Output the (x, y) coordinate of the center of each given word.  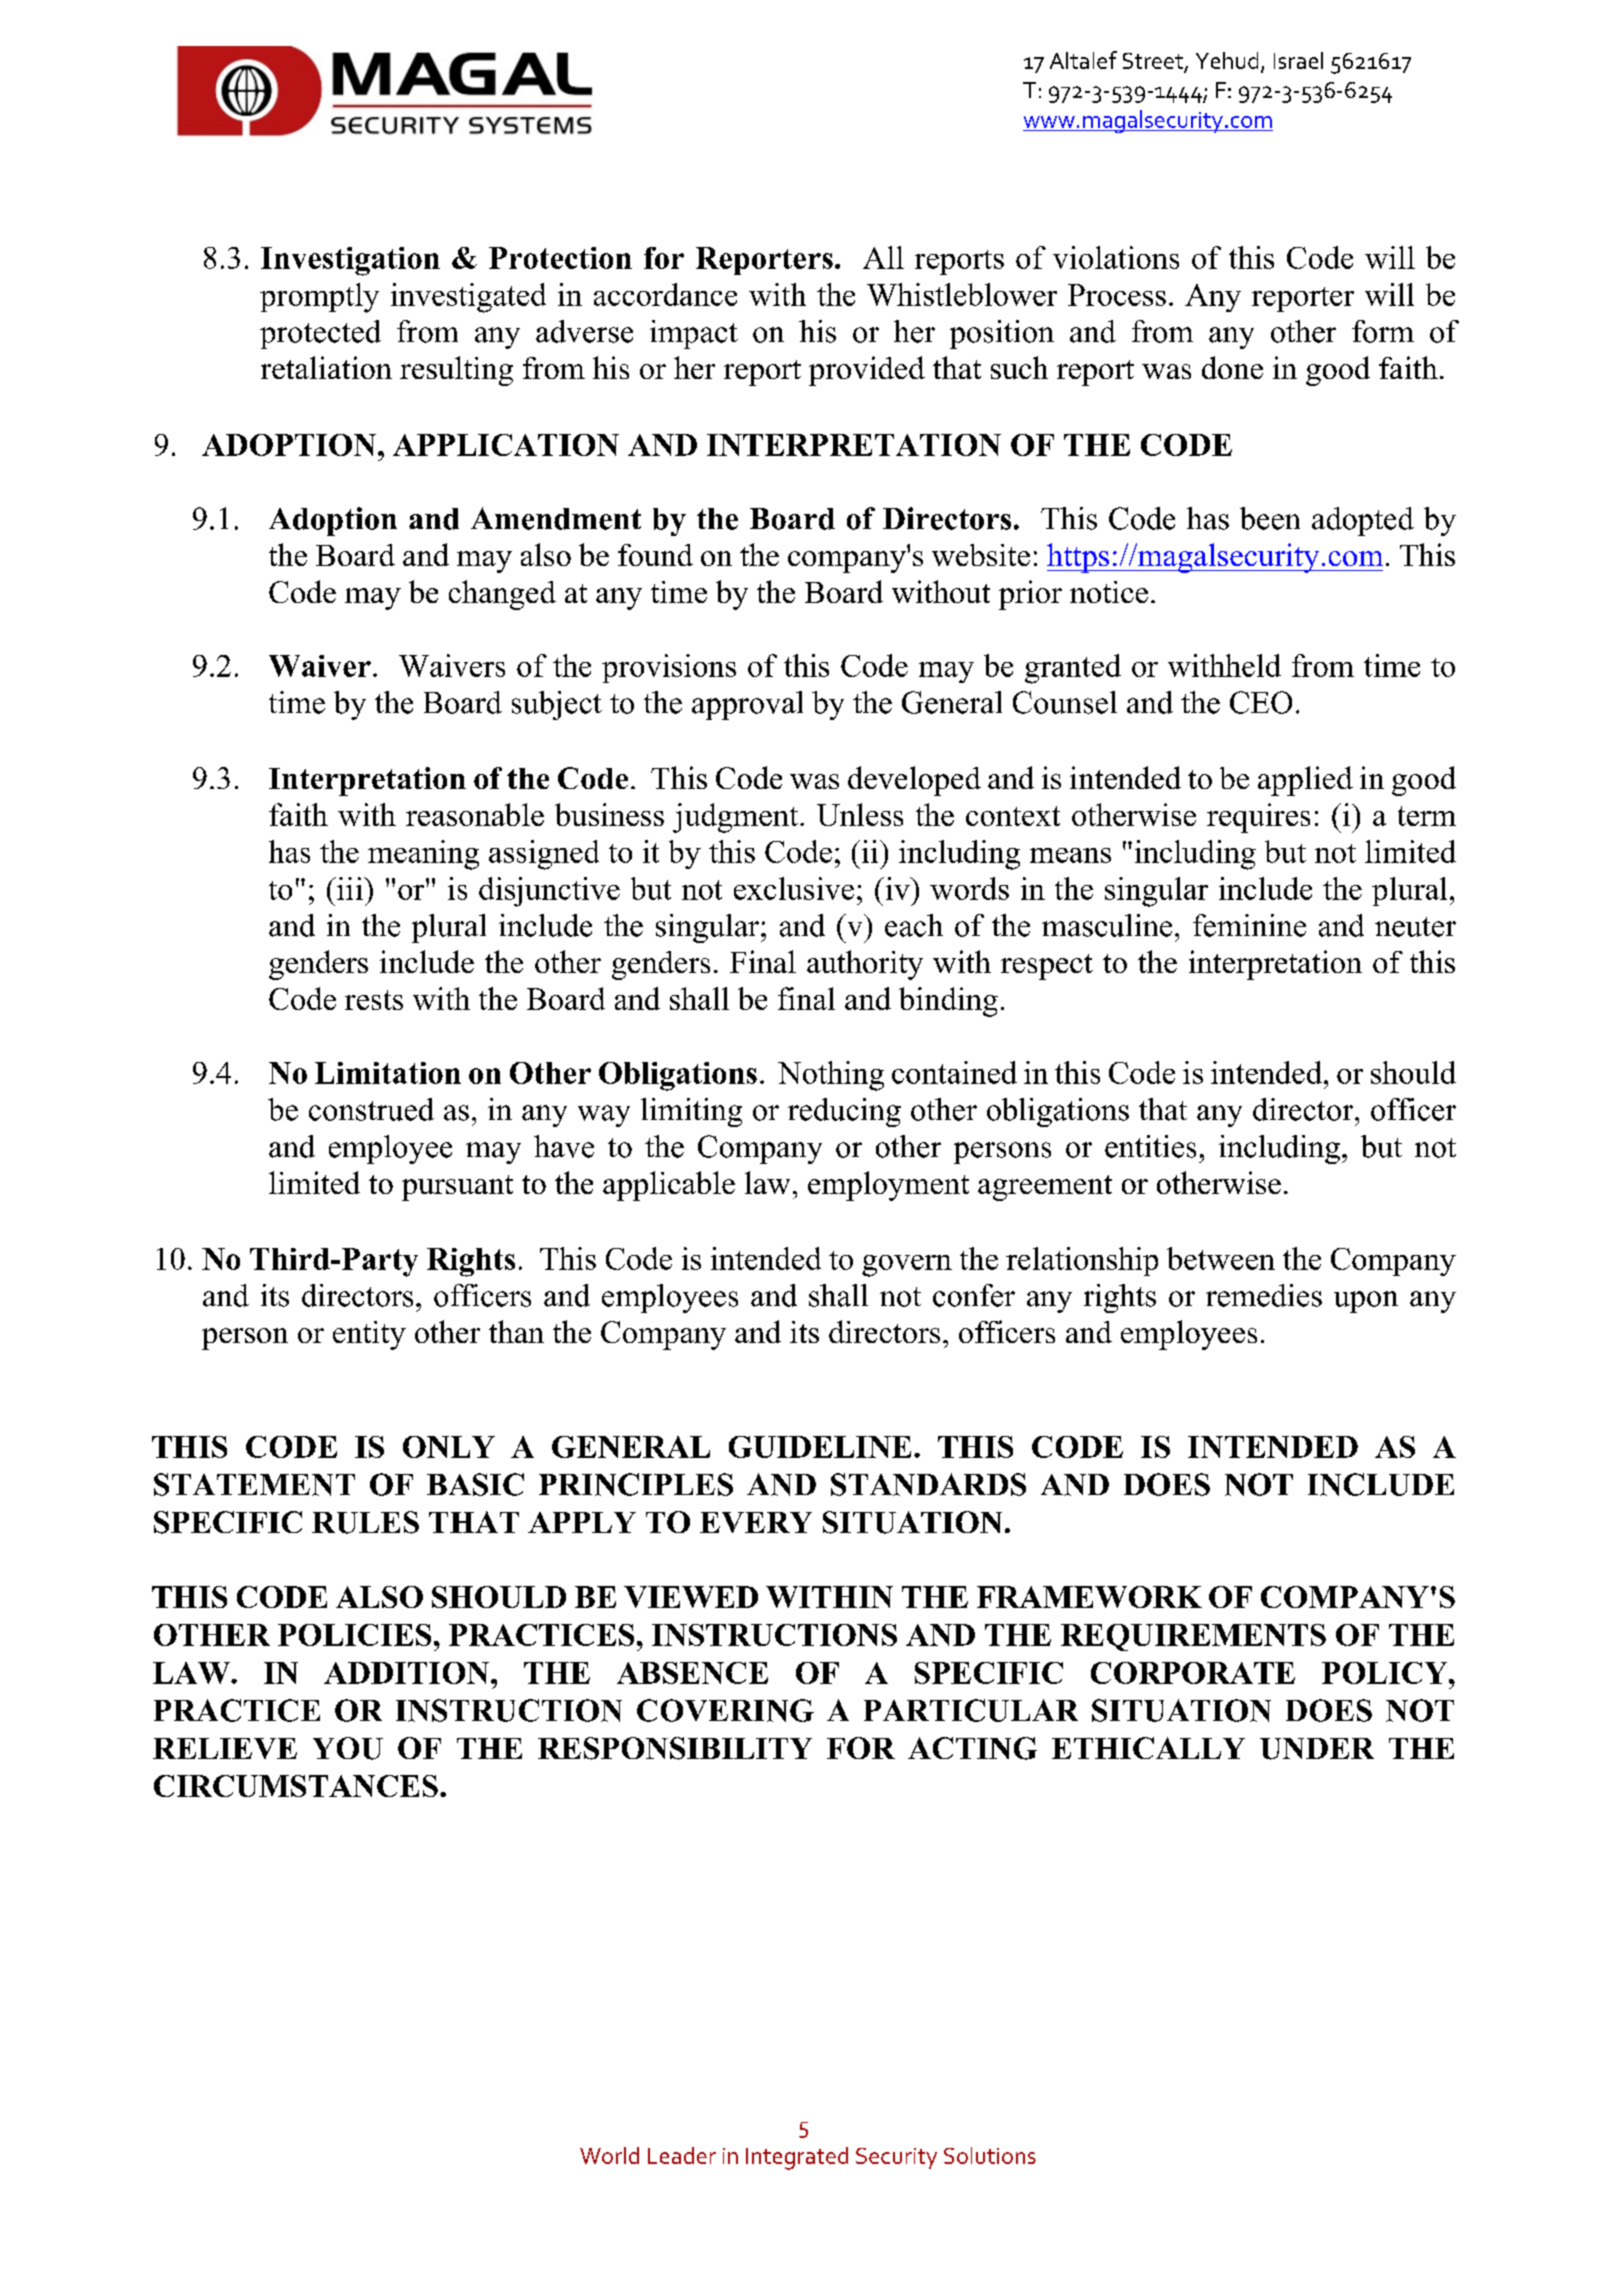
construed (371, 1109)
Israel (1298, 60)
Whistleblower (962, 294)
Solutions (990, 2155)
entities (1150, 1146)
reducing (844, 1112)
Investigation (350, 261)
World (609, 2155)
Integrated (797, 2158)
